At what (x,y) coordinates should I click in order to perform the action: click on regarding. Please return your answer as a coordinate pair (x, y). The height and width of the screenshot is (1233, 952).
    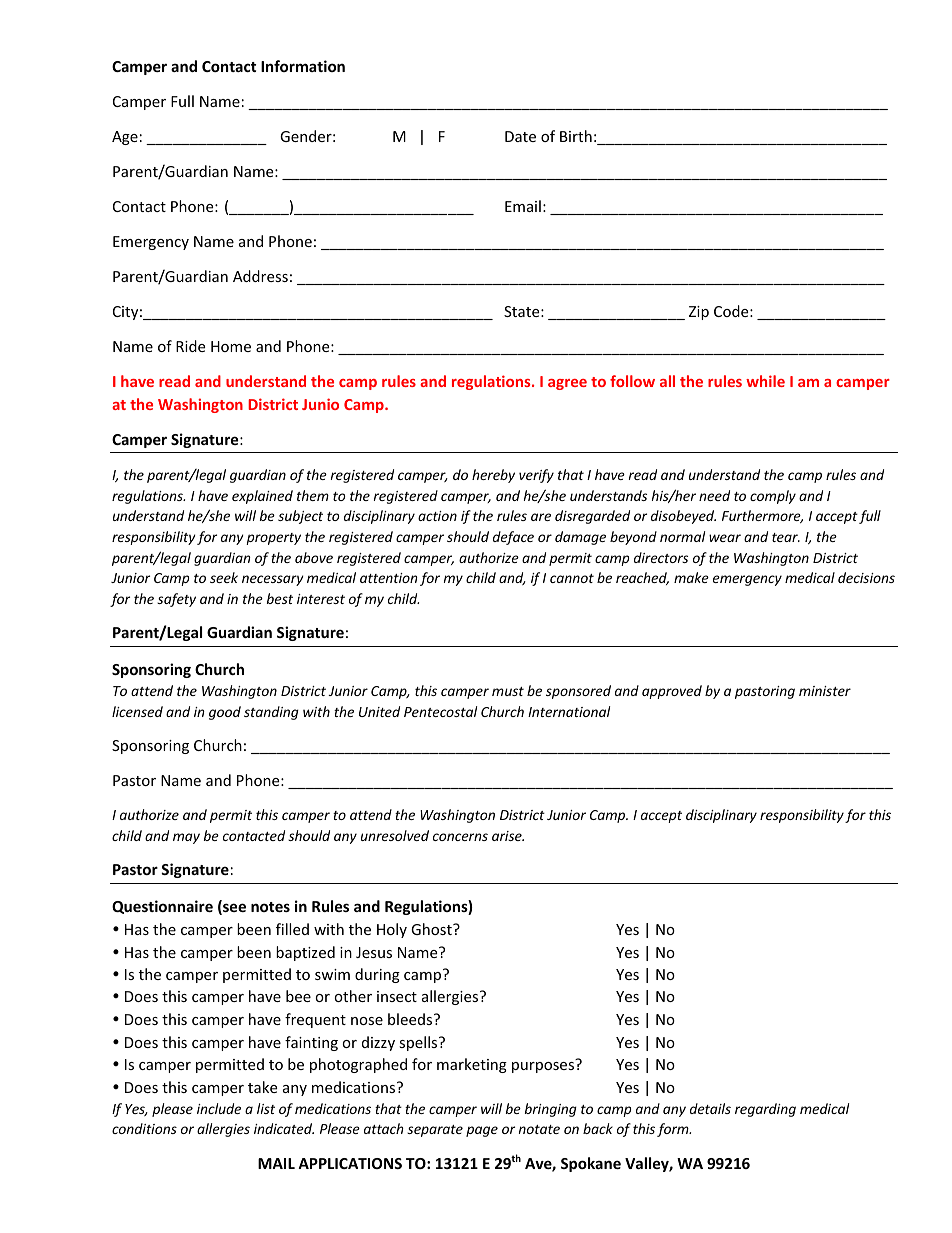
    Looking at the image, I should click on (765, 1110).
